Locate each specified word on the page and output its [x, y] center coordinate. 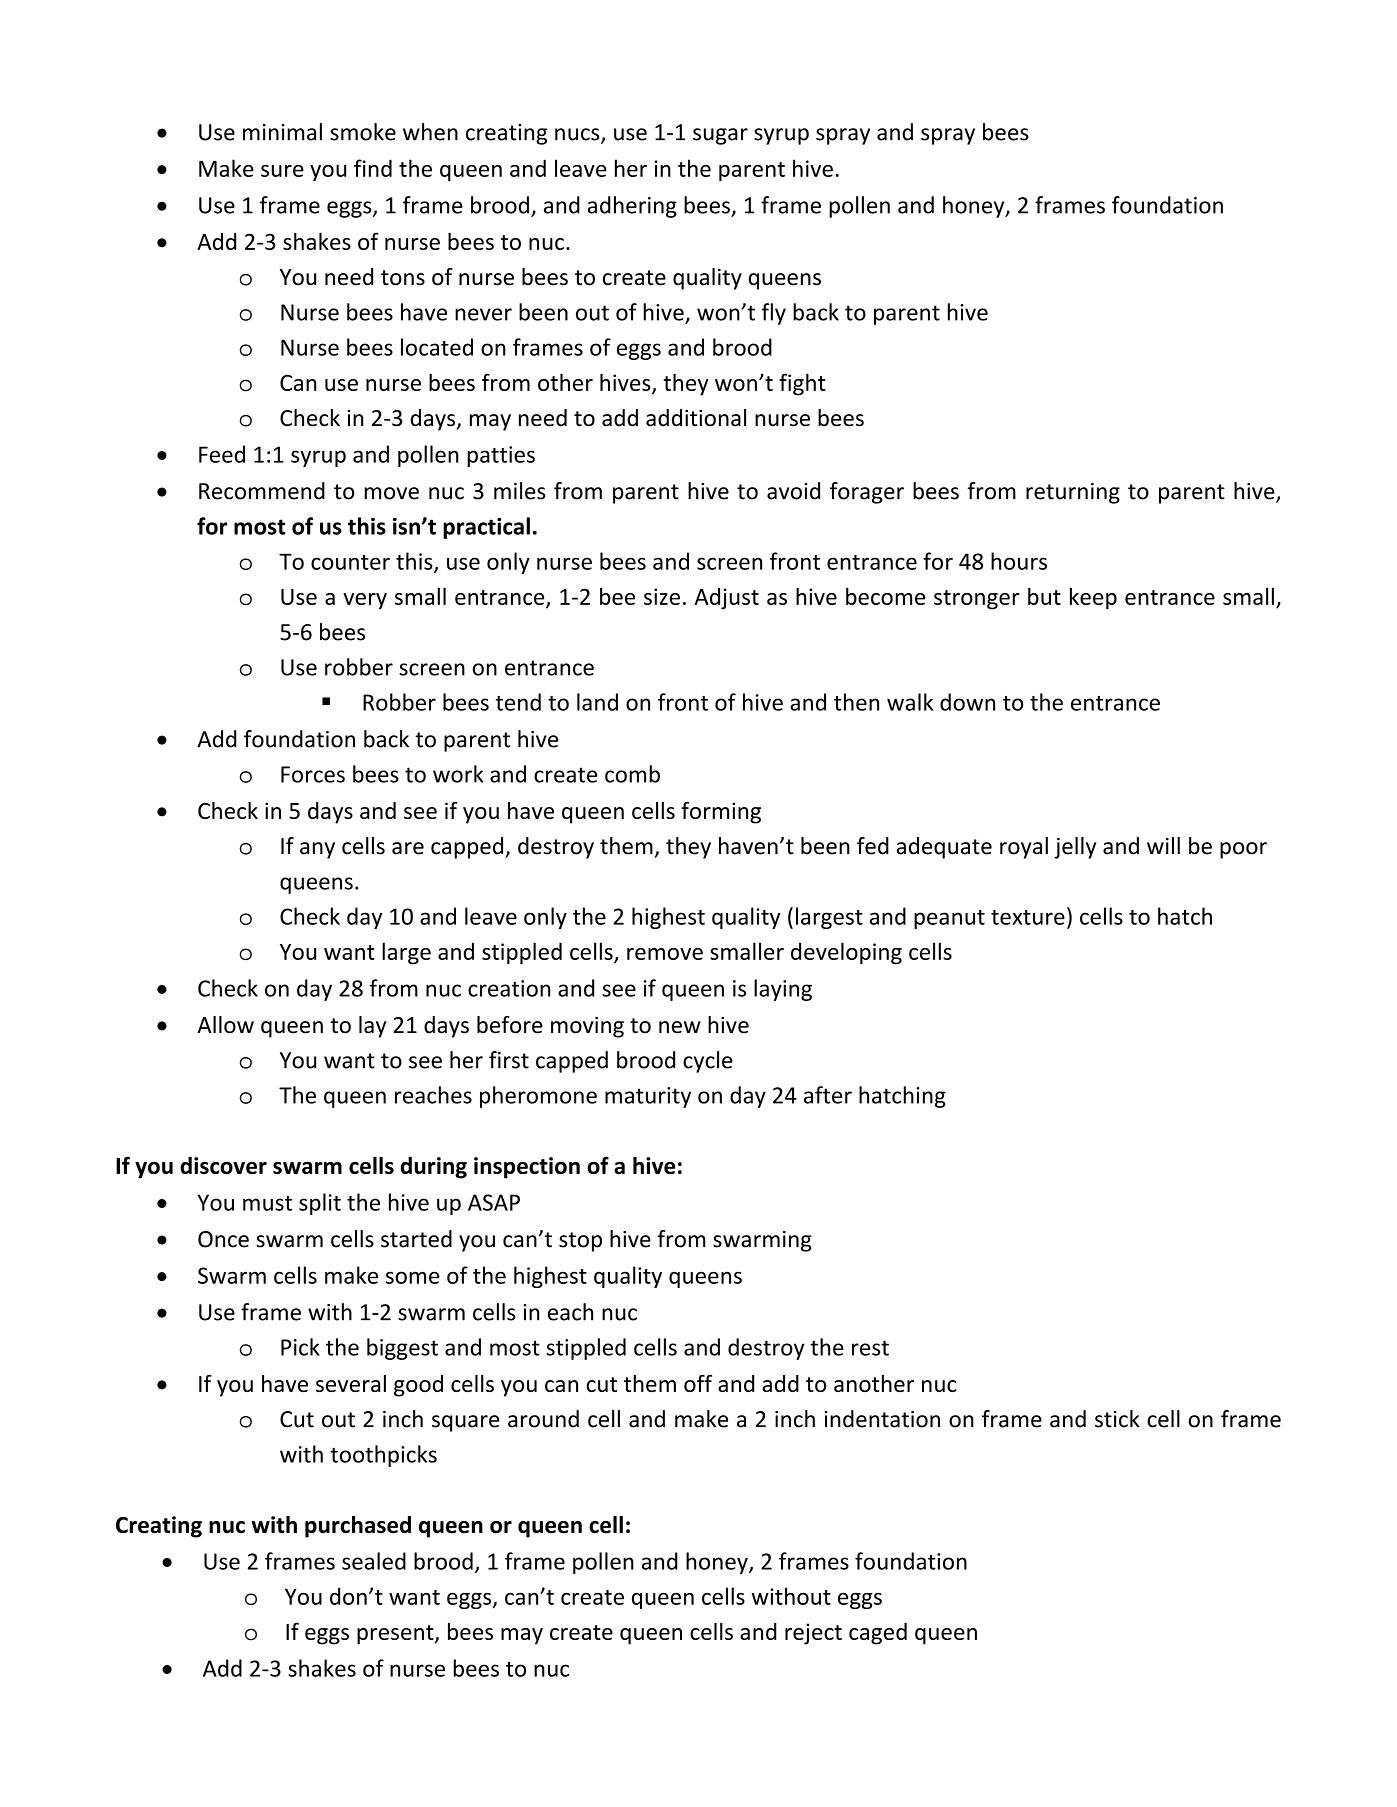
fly [773, 314]
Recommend [262, 491]
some [413, 1277]
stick [1117, 1419]
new [680, 1027]
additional [696, 418]
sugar [720, 136]
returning [1073, 493]
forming [721, 812]
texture [1028, 917]
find [373, 168]
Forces [313, 774]
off [698, 1383]
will [1163, 845]
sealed [374, 1561]
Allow [225, 1025]
